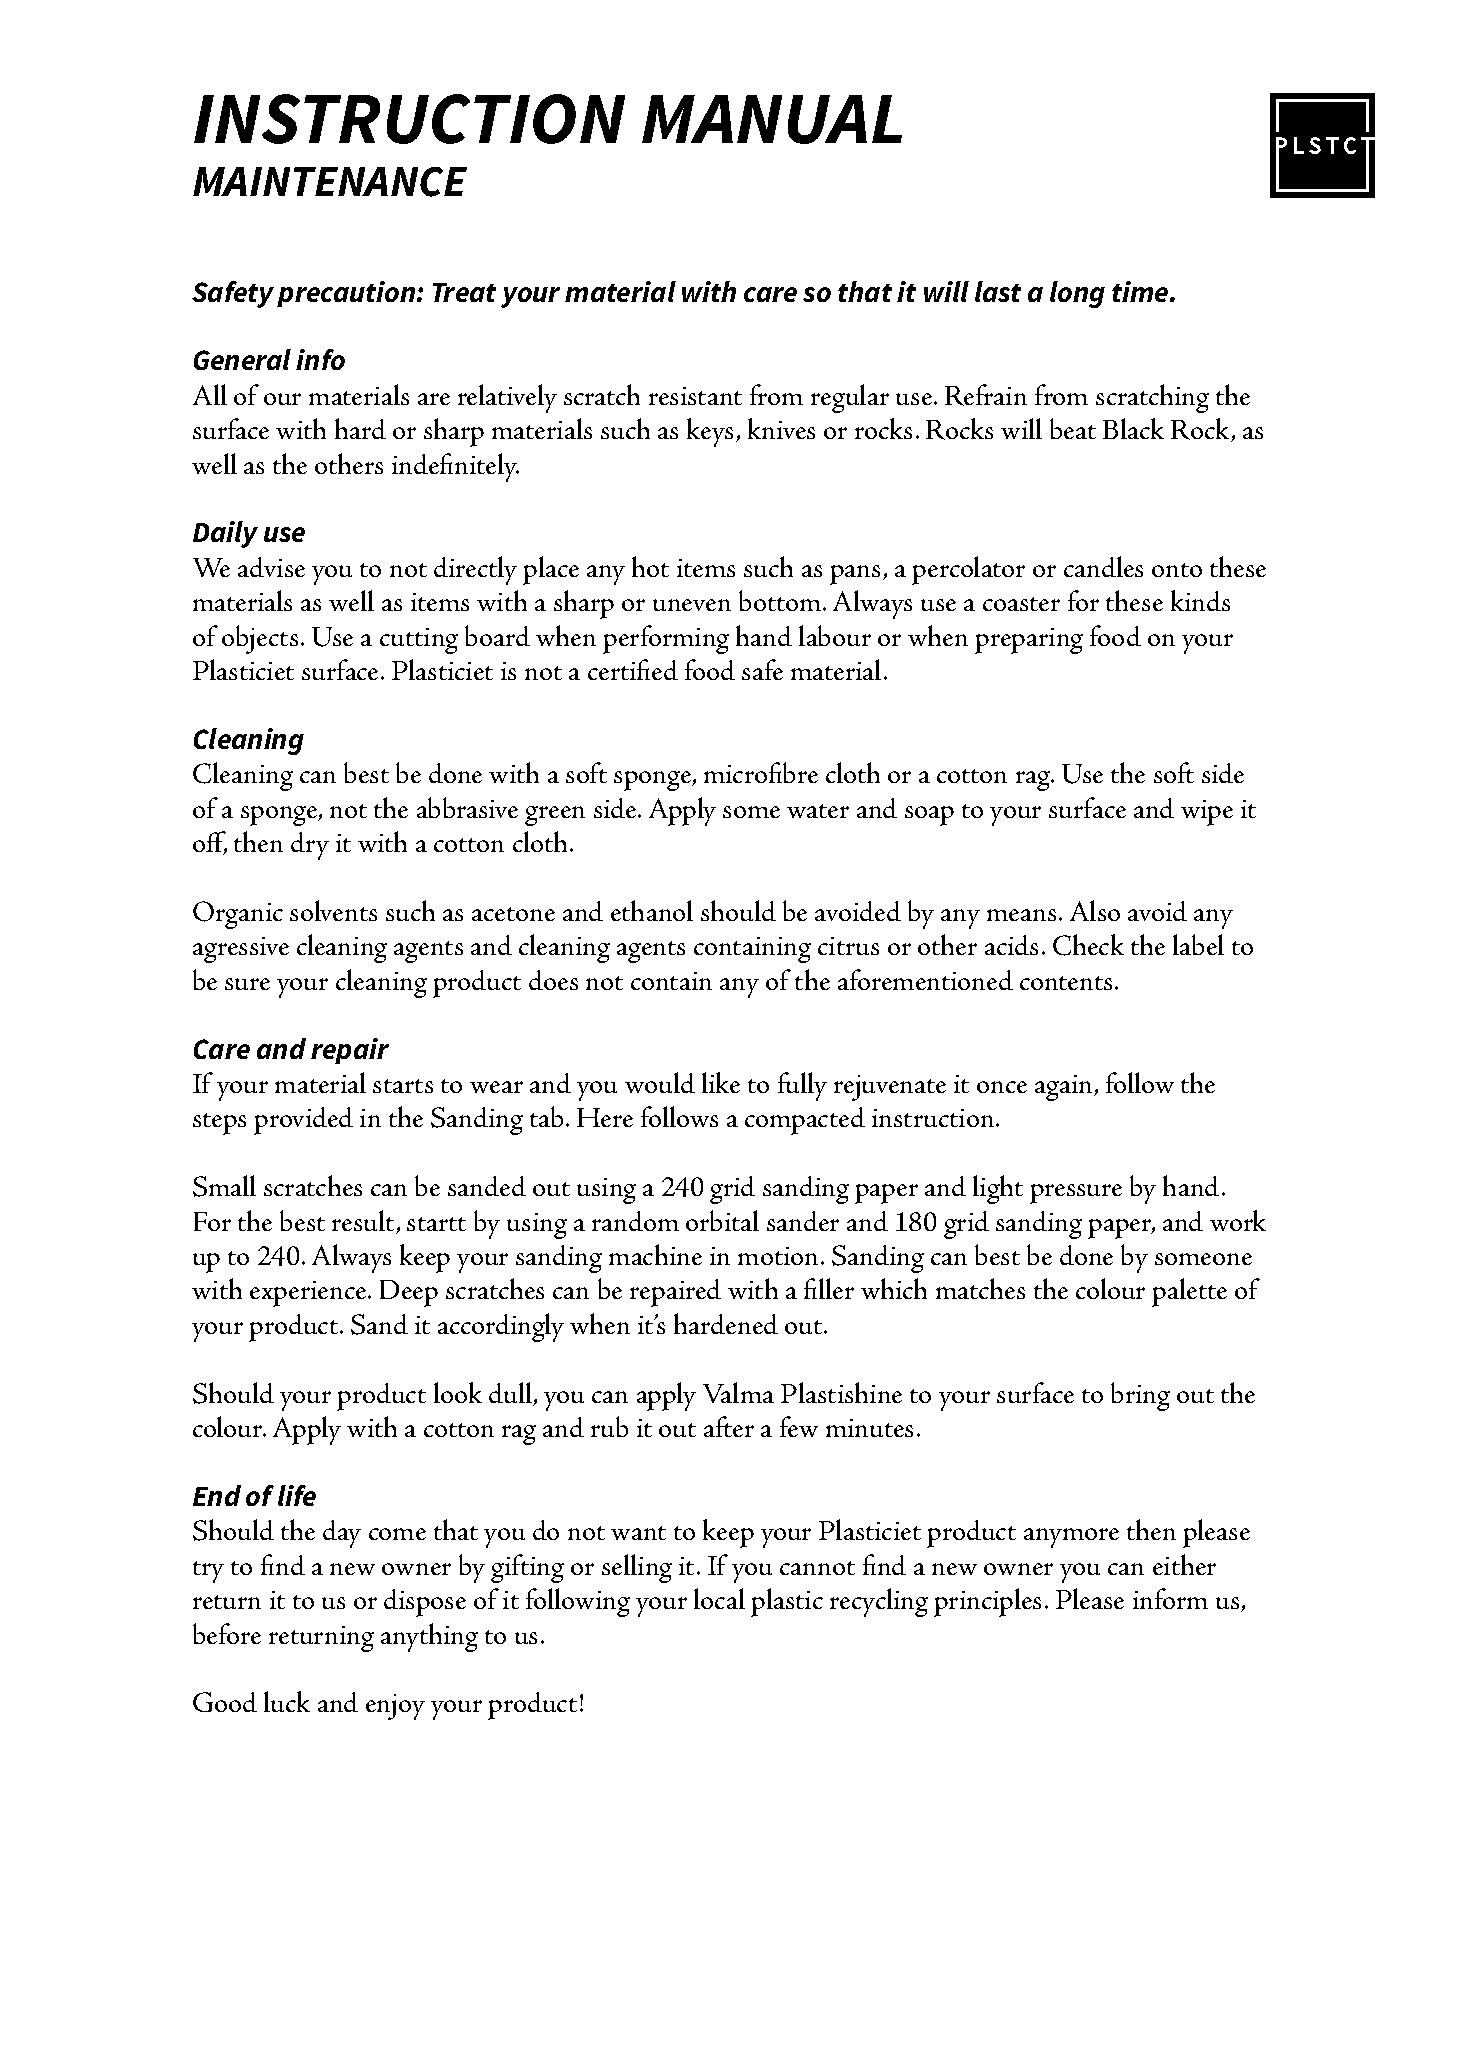 Image resolution: width=1463 pixels, height=2069 pixels. Describe the element at coordinates (1095, 910) in the screenshot. I see `Also` at that location.
